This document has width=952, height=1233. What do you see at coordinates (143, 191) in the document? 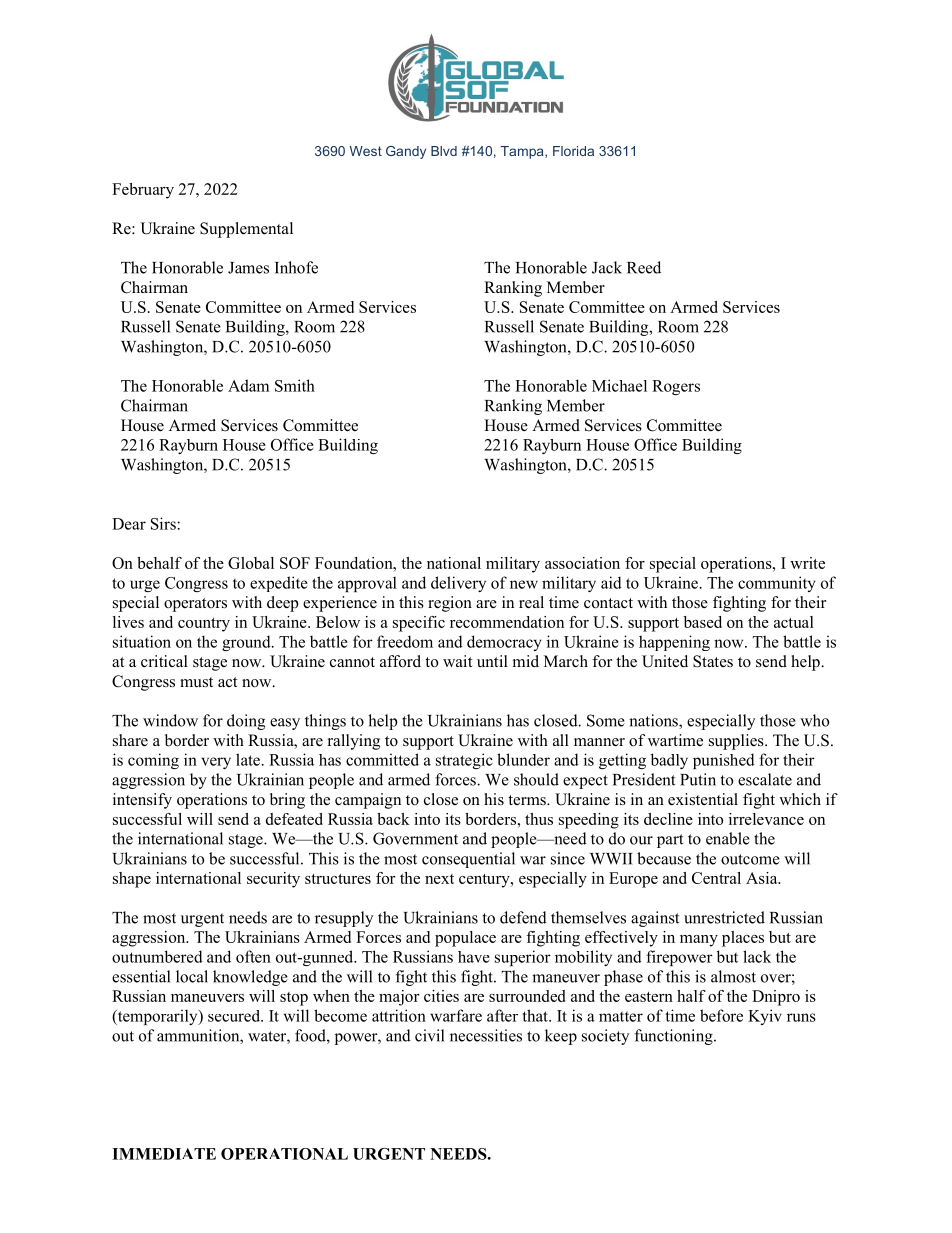
I see `February` at bounding box center [143, 191].
